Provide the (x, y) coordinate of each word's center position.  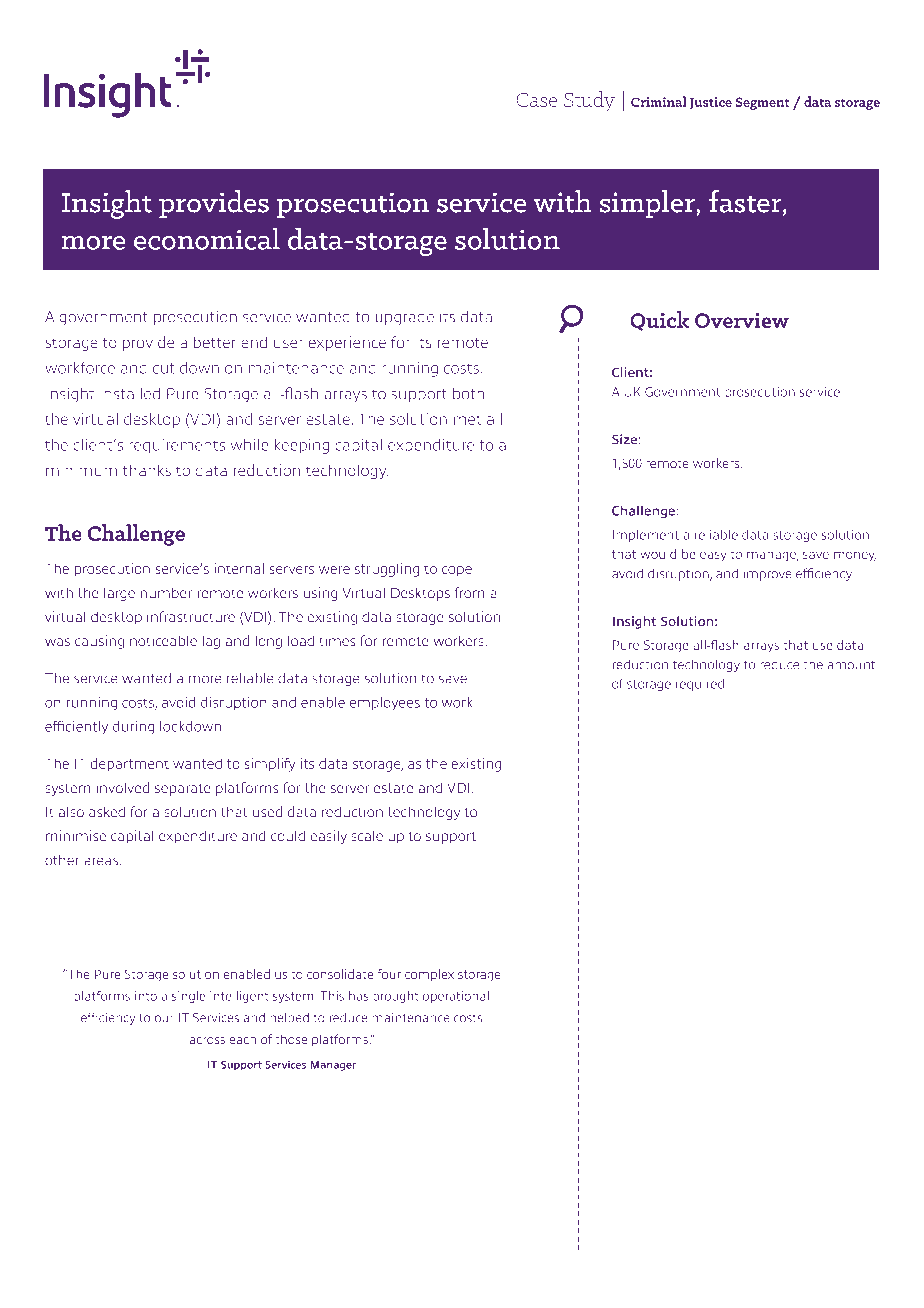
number (166, 592)
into (146, 996)
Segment (762, 103)
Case (537, 100)
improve (768, 574)
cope (457, 571)
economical (207, 239)
